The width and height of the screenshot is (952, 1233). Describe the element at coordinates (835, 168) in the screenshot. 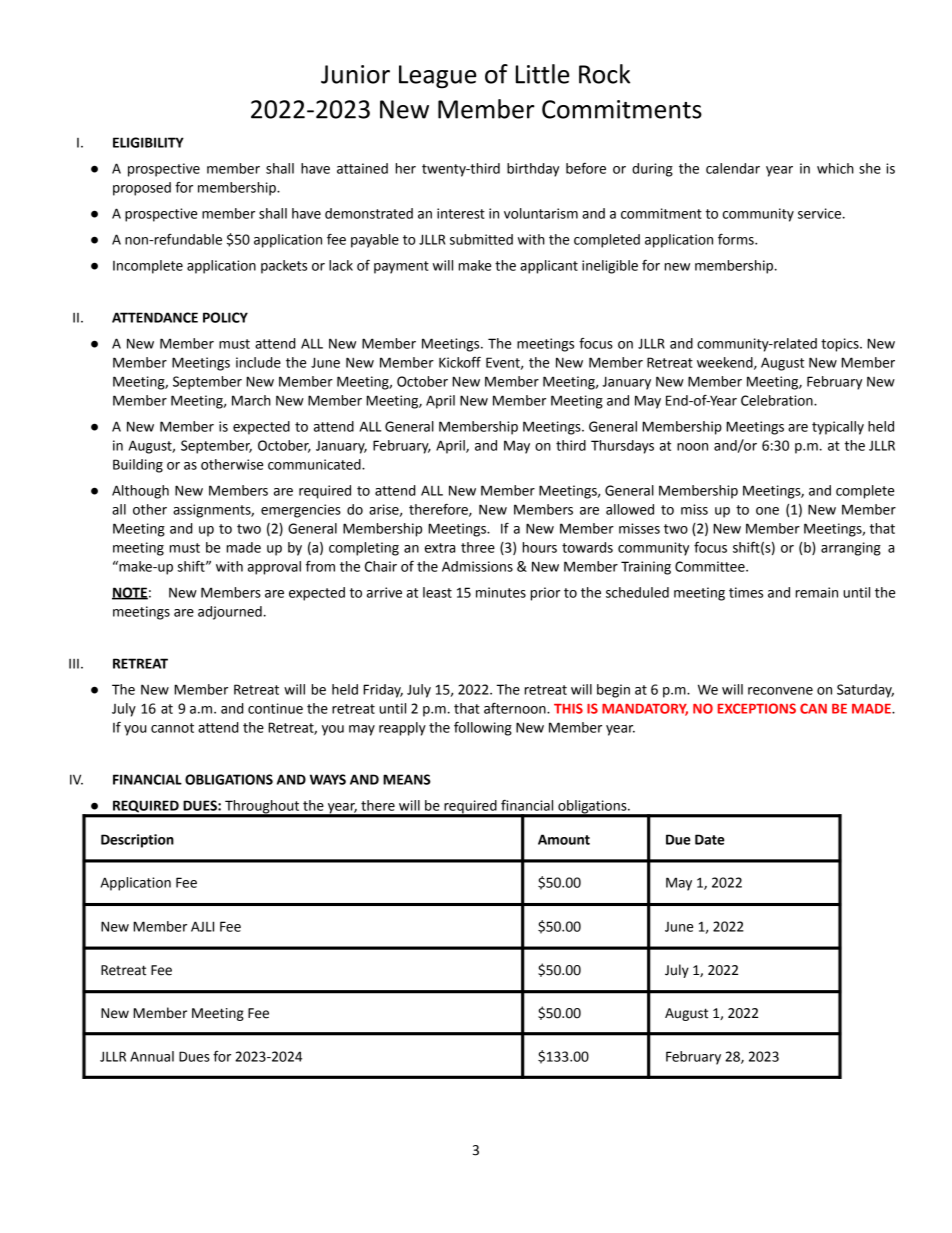

I see `which` at that location.
